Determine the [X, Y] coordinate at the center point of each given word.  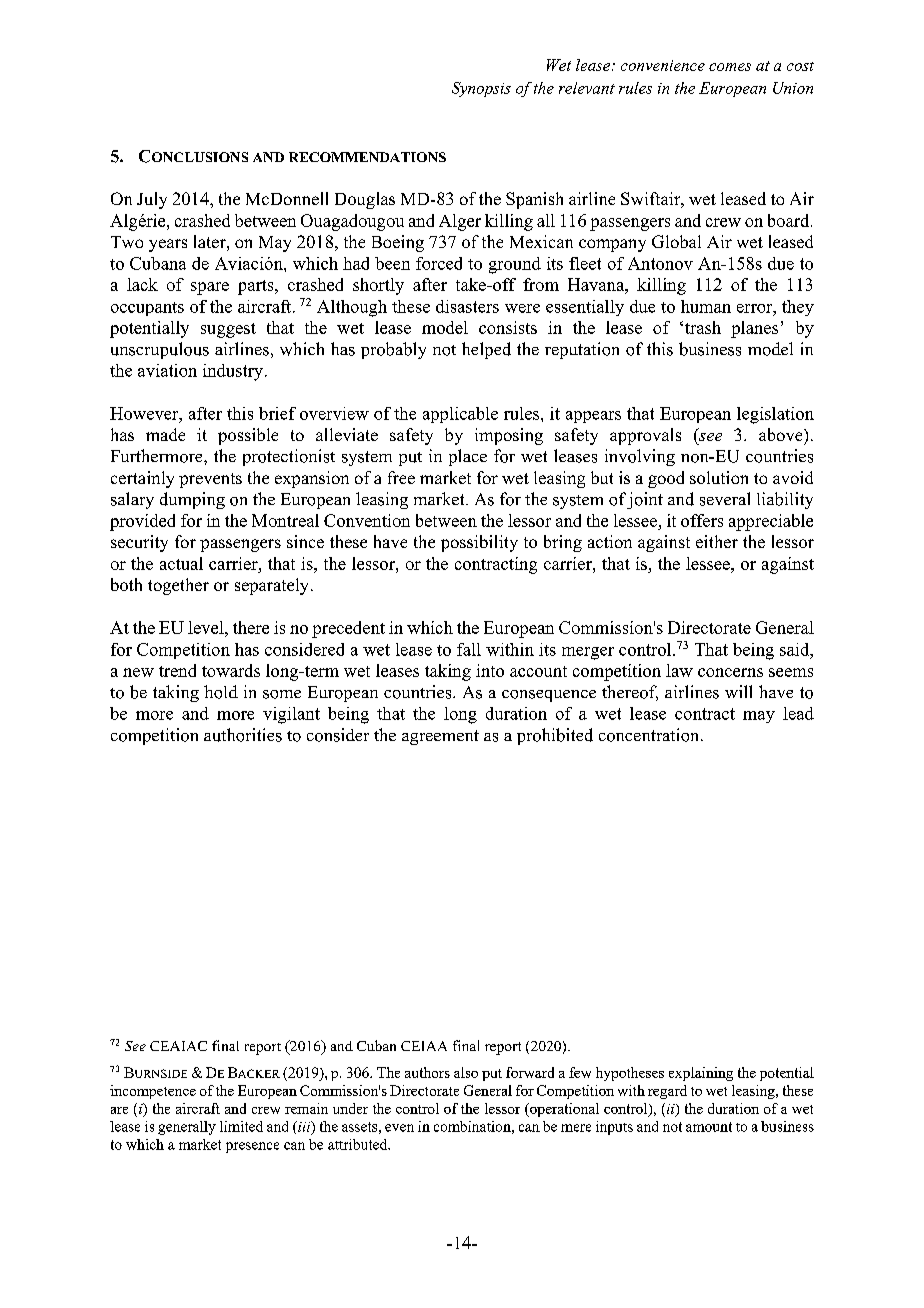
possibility [479, 543]
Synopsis [481, 89]
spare [210, 288]
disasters [467, 306]
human [706, 306]
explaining [701, 1074]
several [725, 499]
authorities [243, 735]
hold [221, 692]
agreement [440, 737]
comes [730, 67]
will [738, 691]
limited [241, 1126]
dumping [192, 500]
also [466, 1072]
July [152, 200]
